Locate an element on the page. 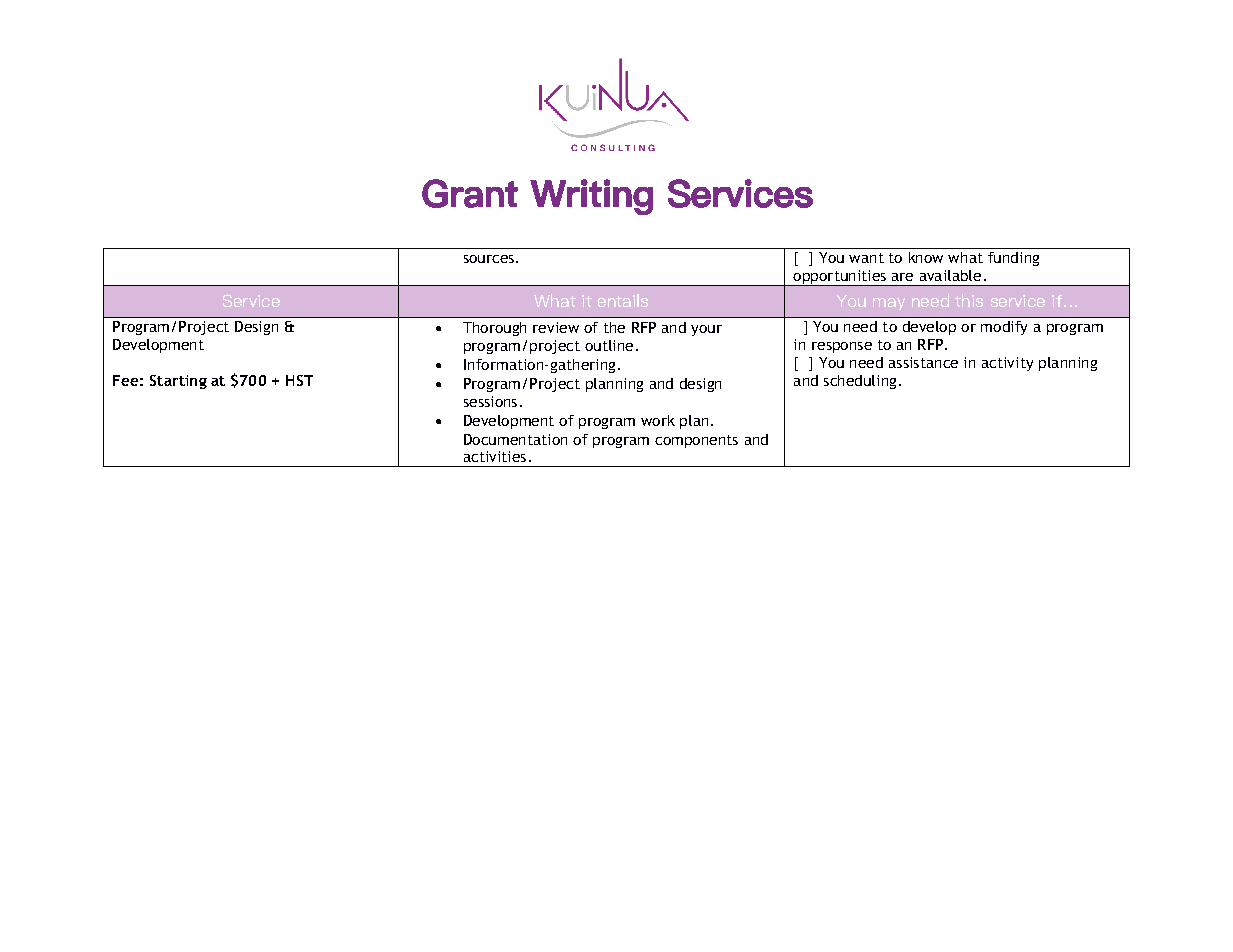  are is located at coordinates (902, 277).
